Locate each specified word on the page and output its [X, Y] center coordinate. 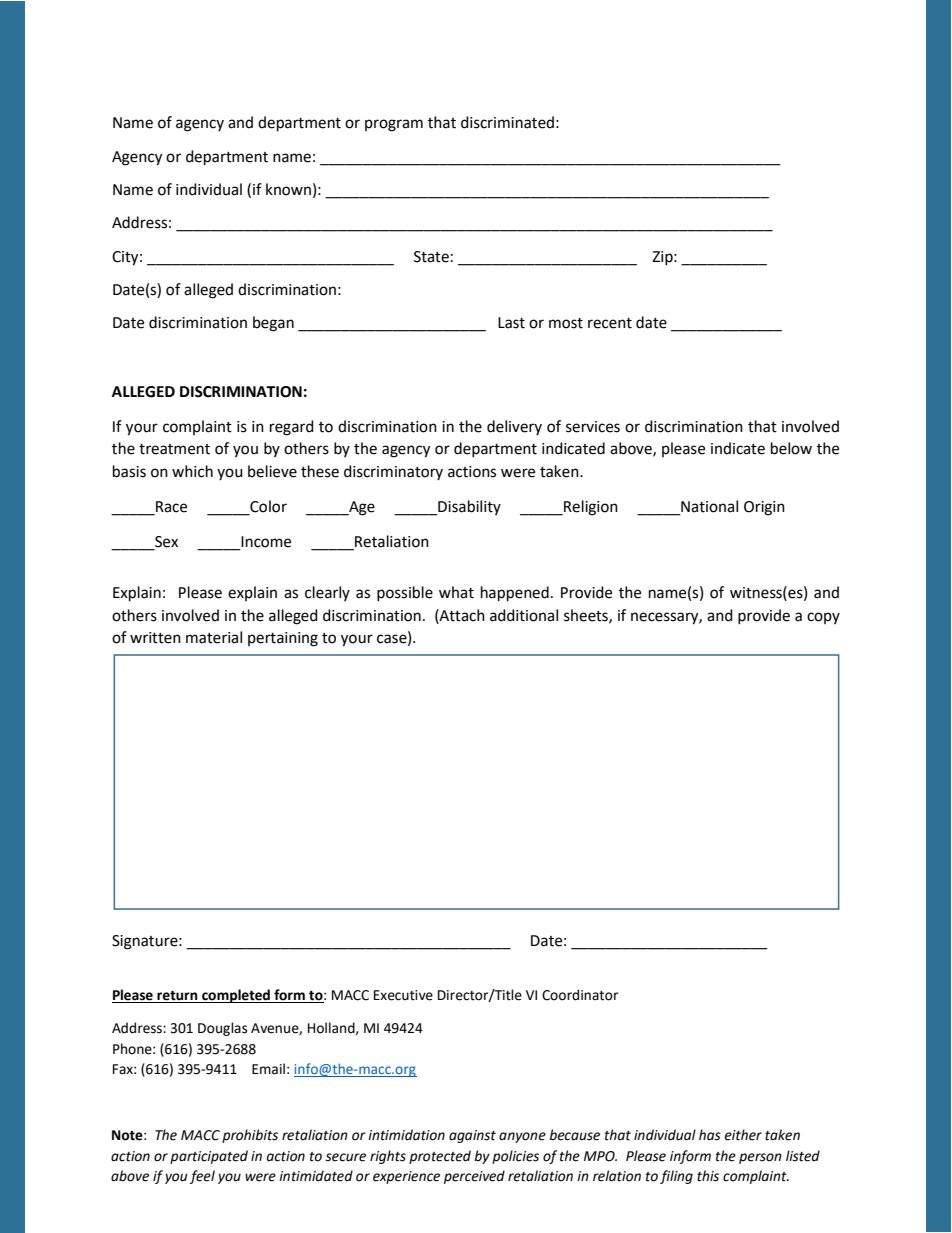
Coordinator [580, 995]
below [791, 448]
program [394, 125]
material [214, 637]
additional [524, 615]
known [288, 189]
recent [610, 323]
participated [209, 1157]
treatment [174, 449]
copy [823, 618]
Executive [403, 995]
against [472, 1136]
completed [236, 996]
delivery [514, 427]
